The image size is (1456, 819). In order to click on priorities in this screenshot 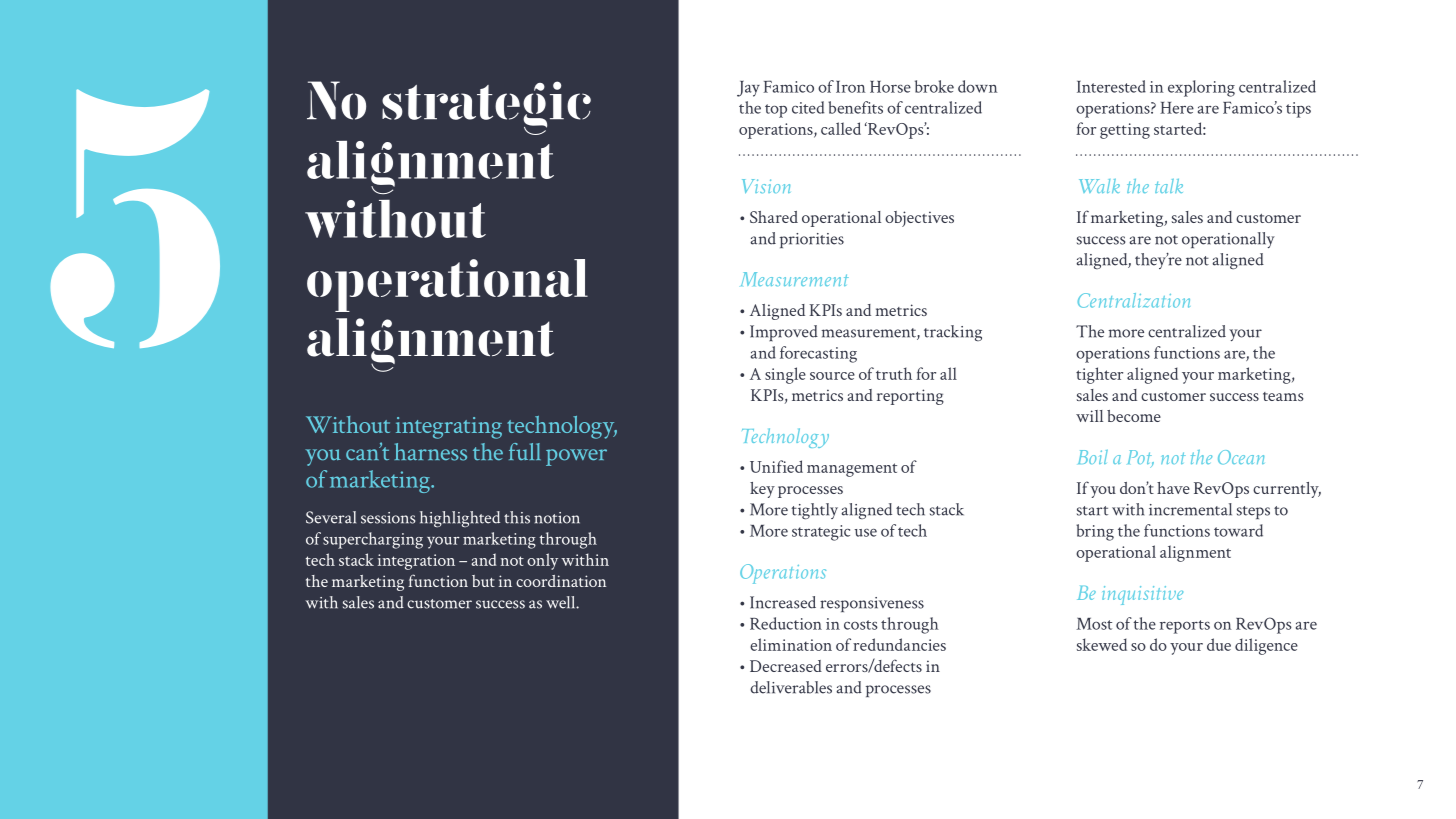, I will do `click(812, 240)`.
